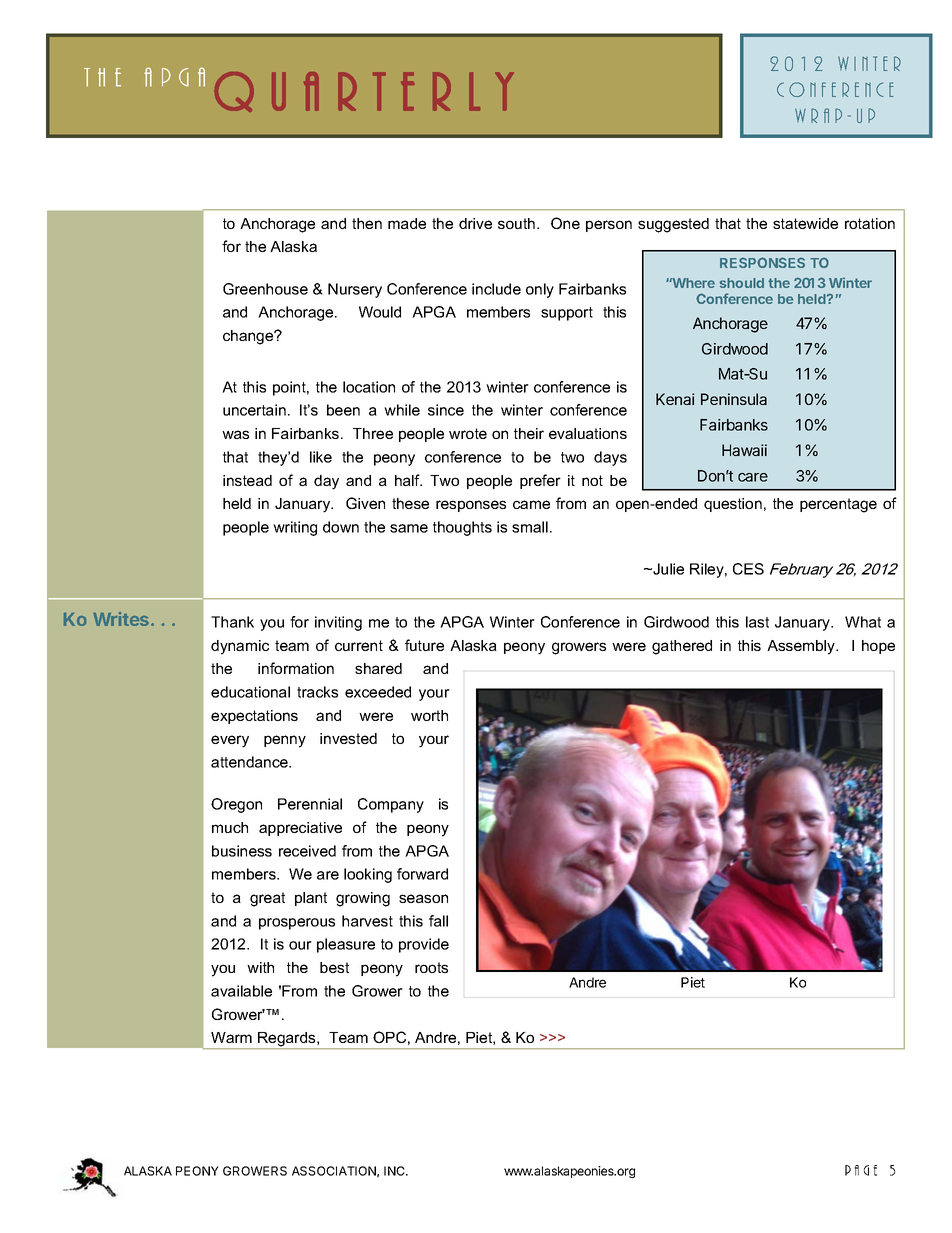 This screenshot has width=952, height=1233. Describe the element at coordinates (367, 223) in the screenshot. I see `then` at that location.
